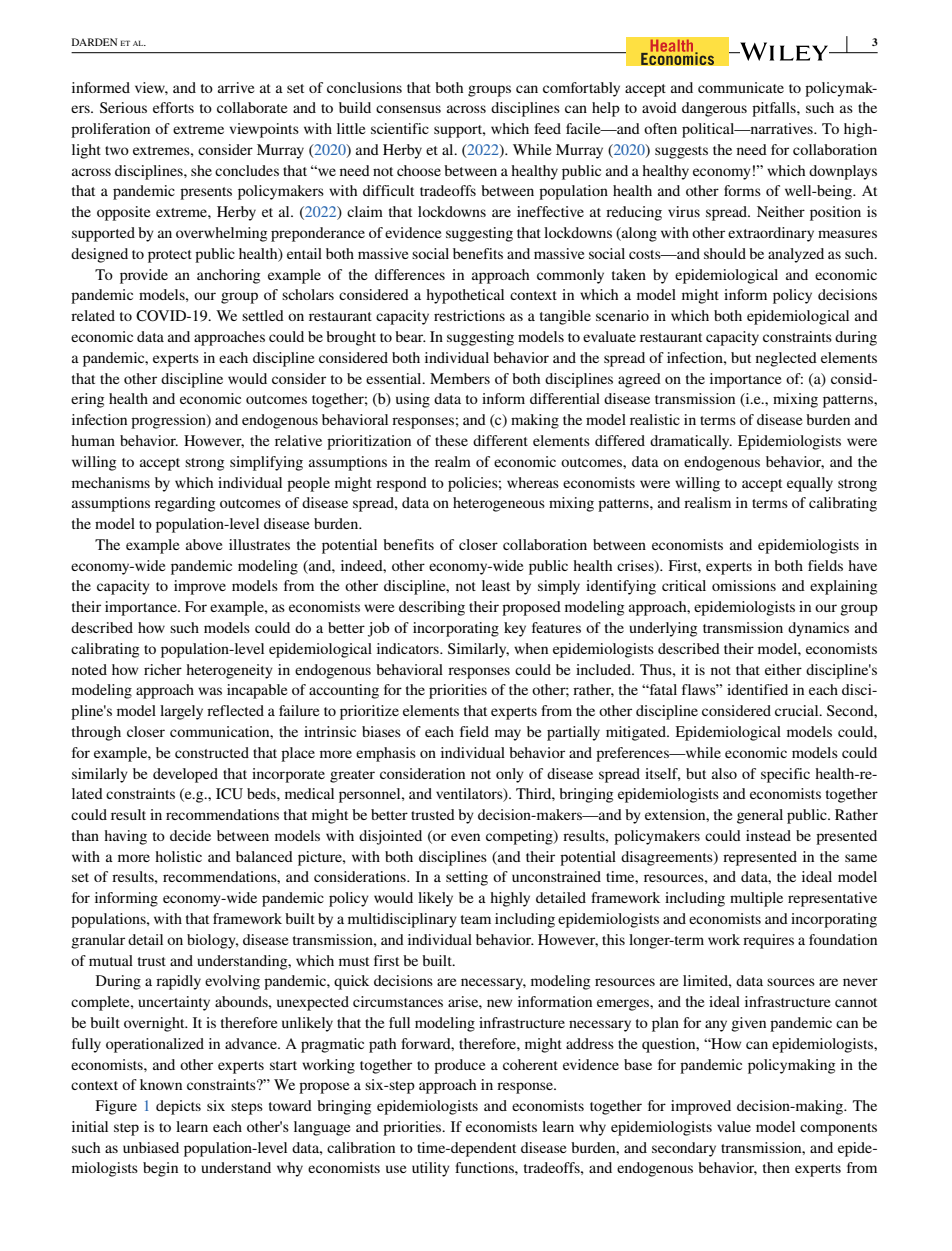 This page has height=1251, width=952. I want to click on efforts, so click(173, 107).
